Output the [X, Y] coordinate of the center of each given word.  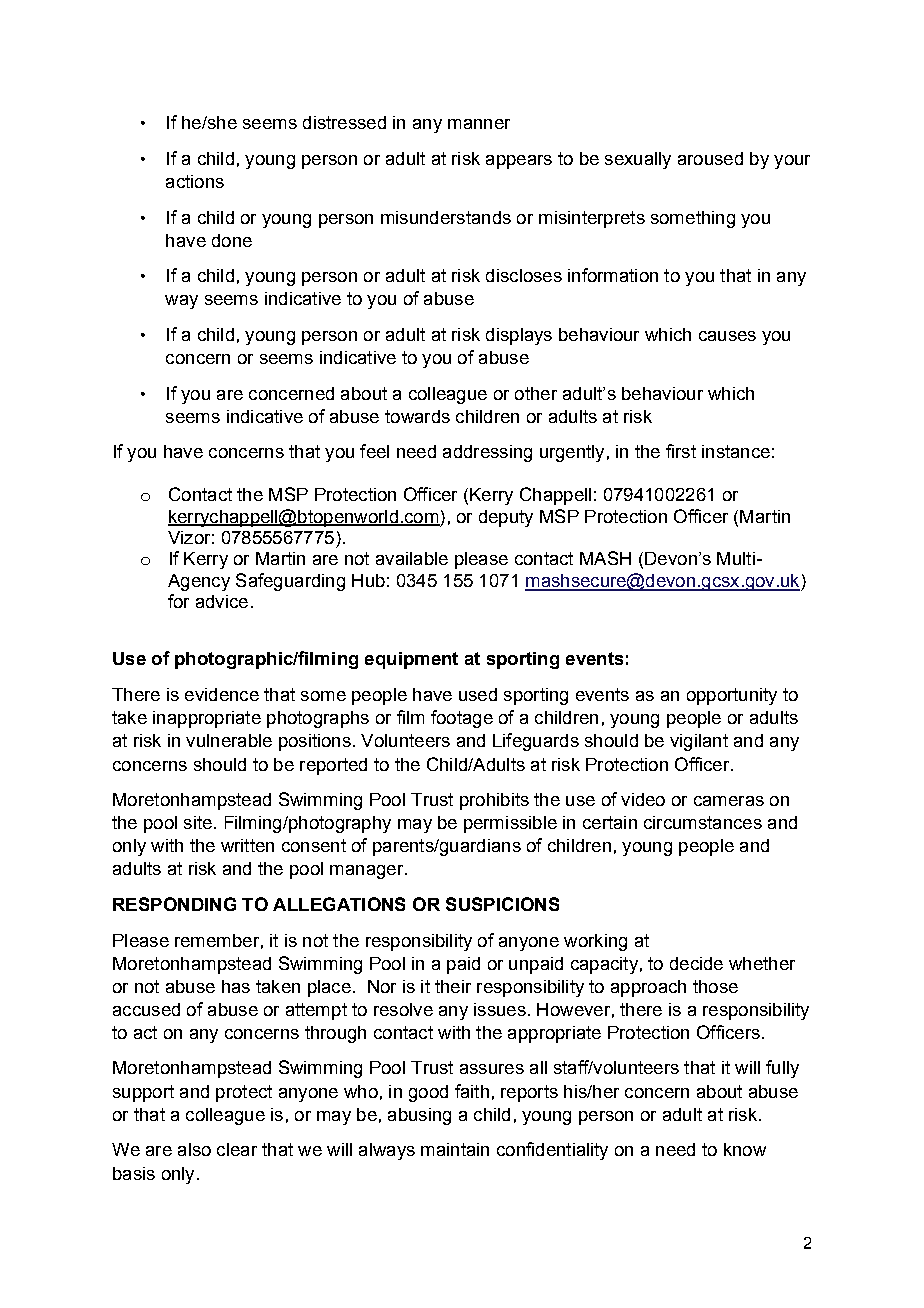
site [198, 822]
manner [479, 124]
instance [736, 451]
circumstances [703, 822]
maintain [455, 1149]
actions [195, 181]
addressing [487, 453]
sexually [638, 160]
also [194, 1149]
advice [222, 601]
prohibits [494, 801]
